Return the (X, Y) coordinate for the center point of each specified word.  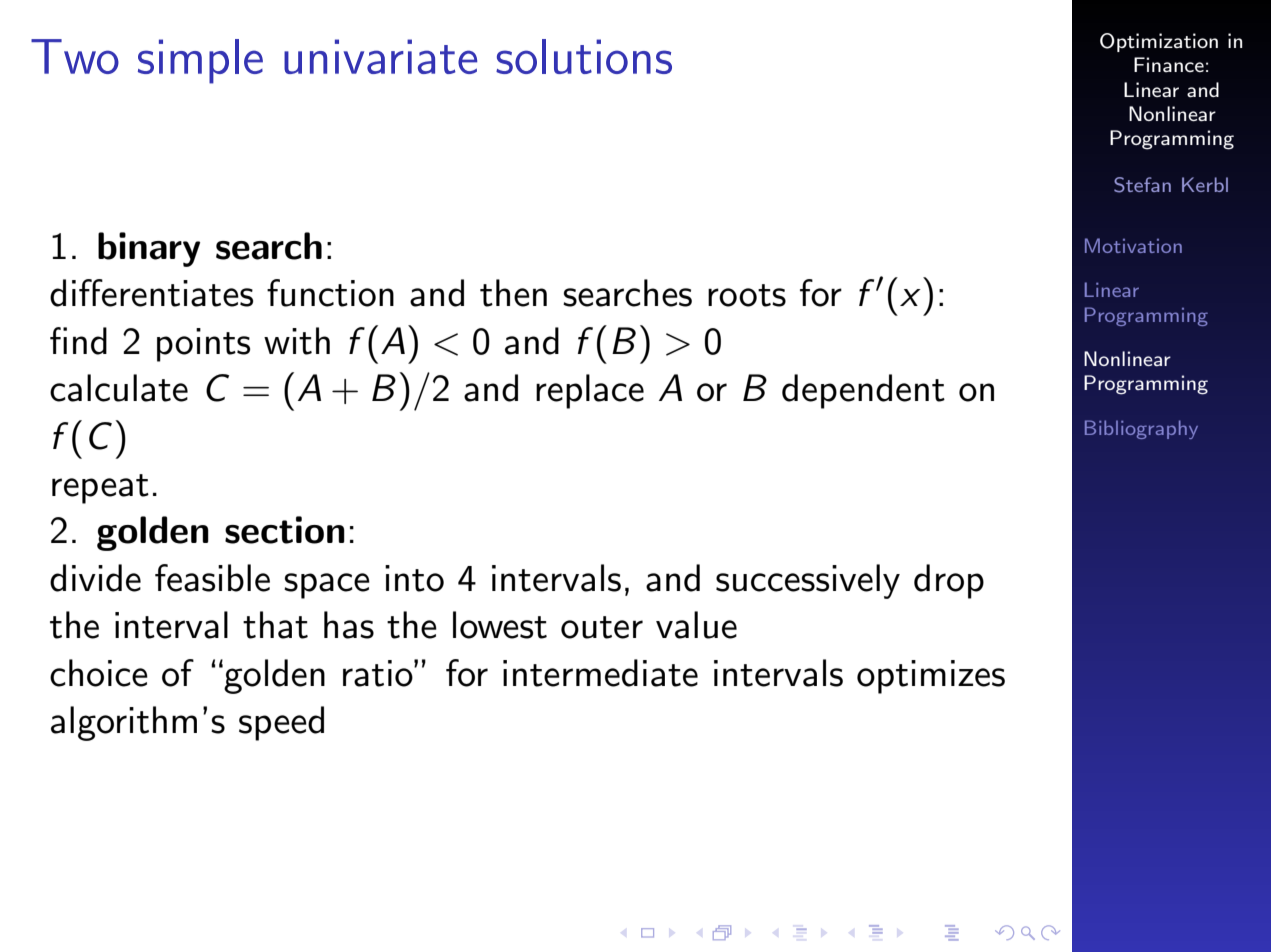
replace (590, 391)
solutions (584, 56)
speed (281, 723)
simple (200, 61)
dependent (863, 391)
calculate (119, 388)
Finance (1169, 64)
